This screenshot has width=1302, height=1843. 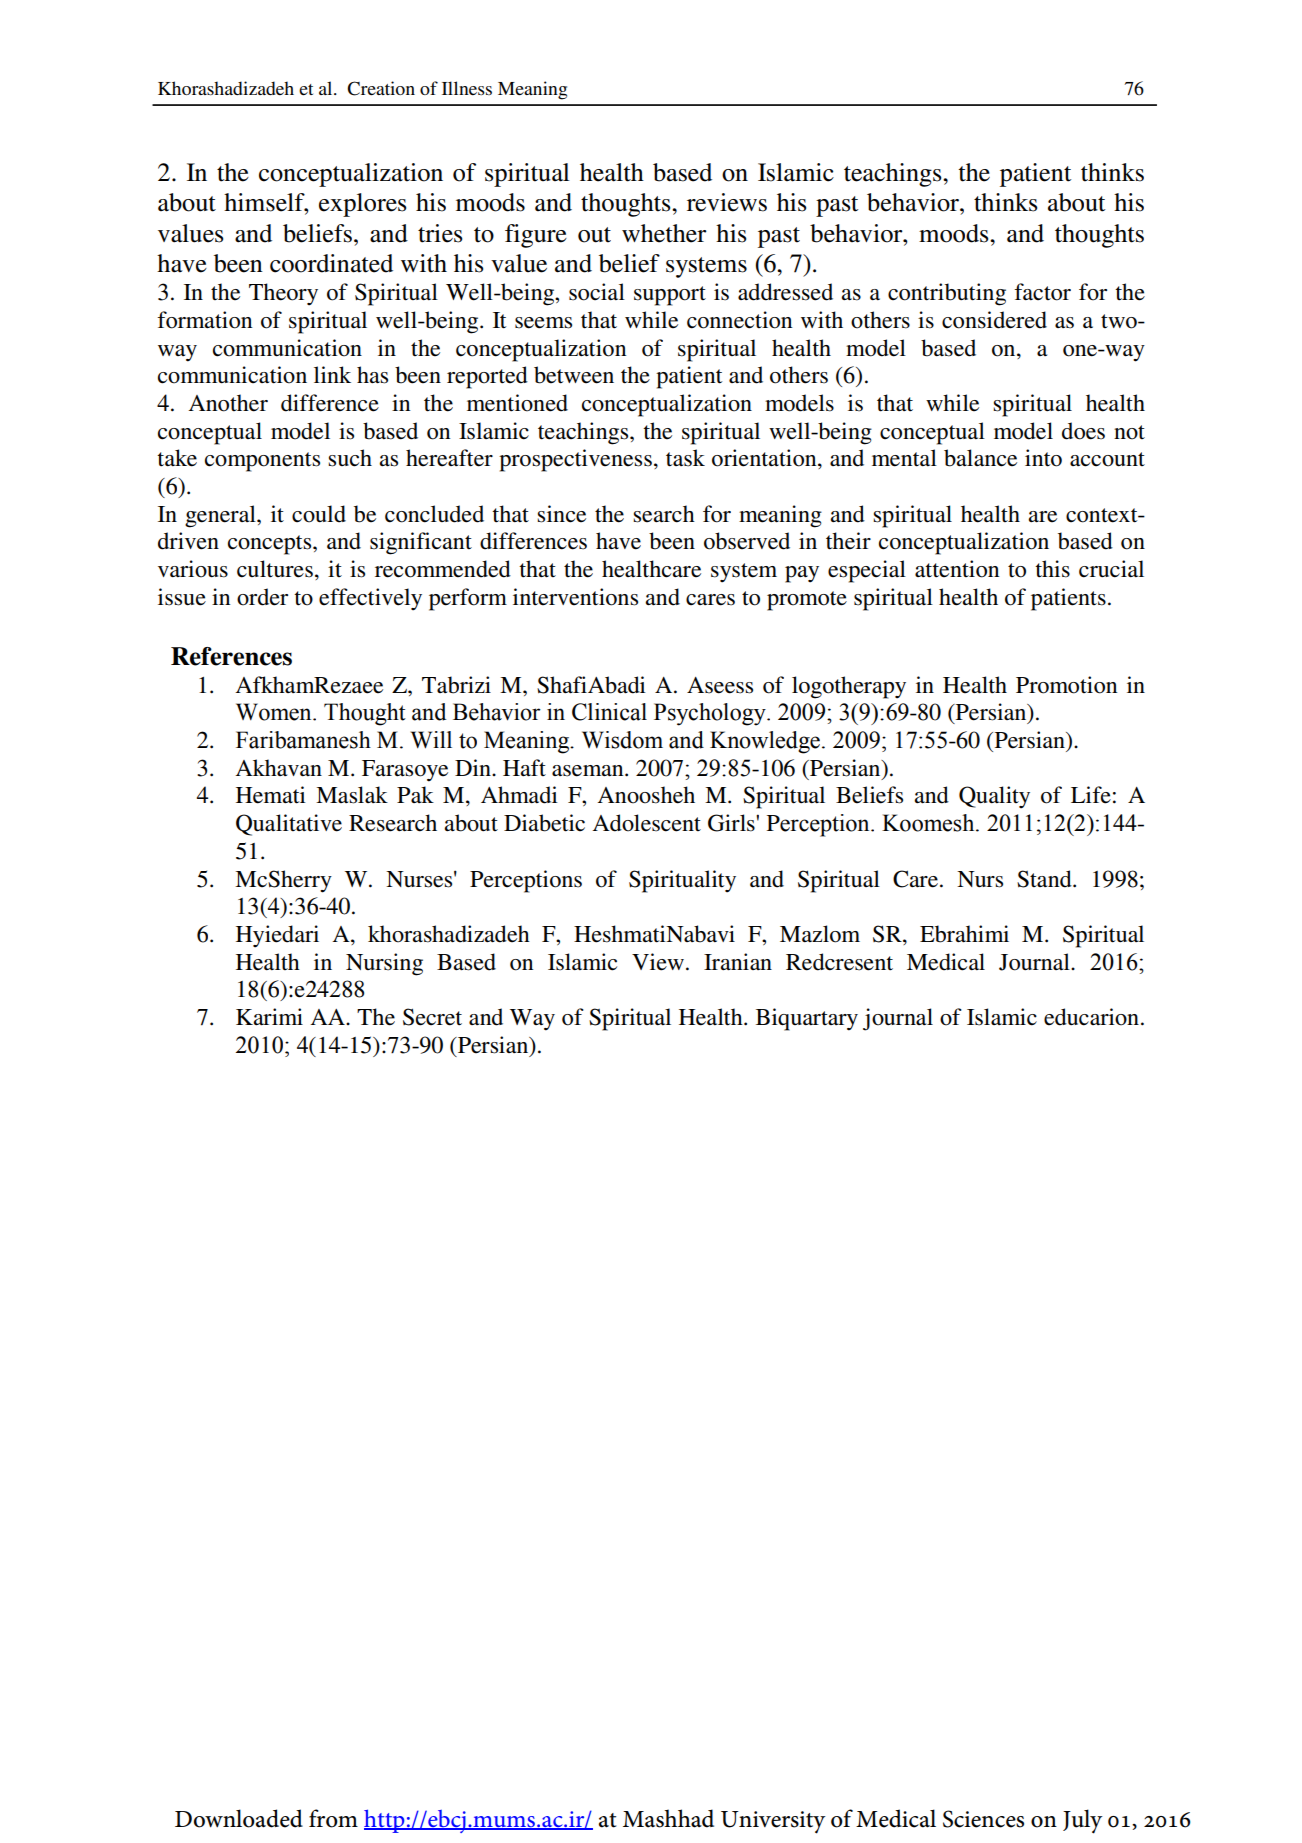 What do you see at coordinates (664, 233) in the screenshot?
I see `whether` at bounding box center [664, 233].
